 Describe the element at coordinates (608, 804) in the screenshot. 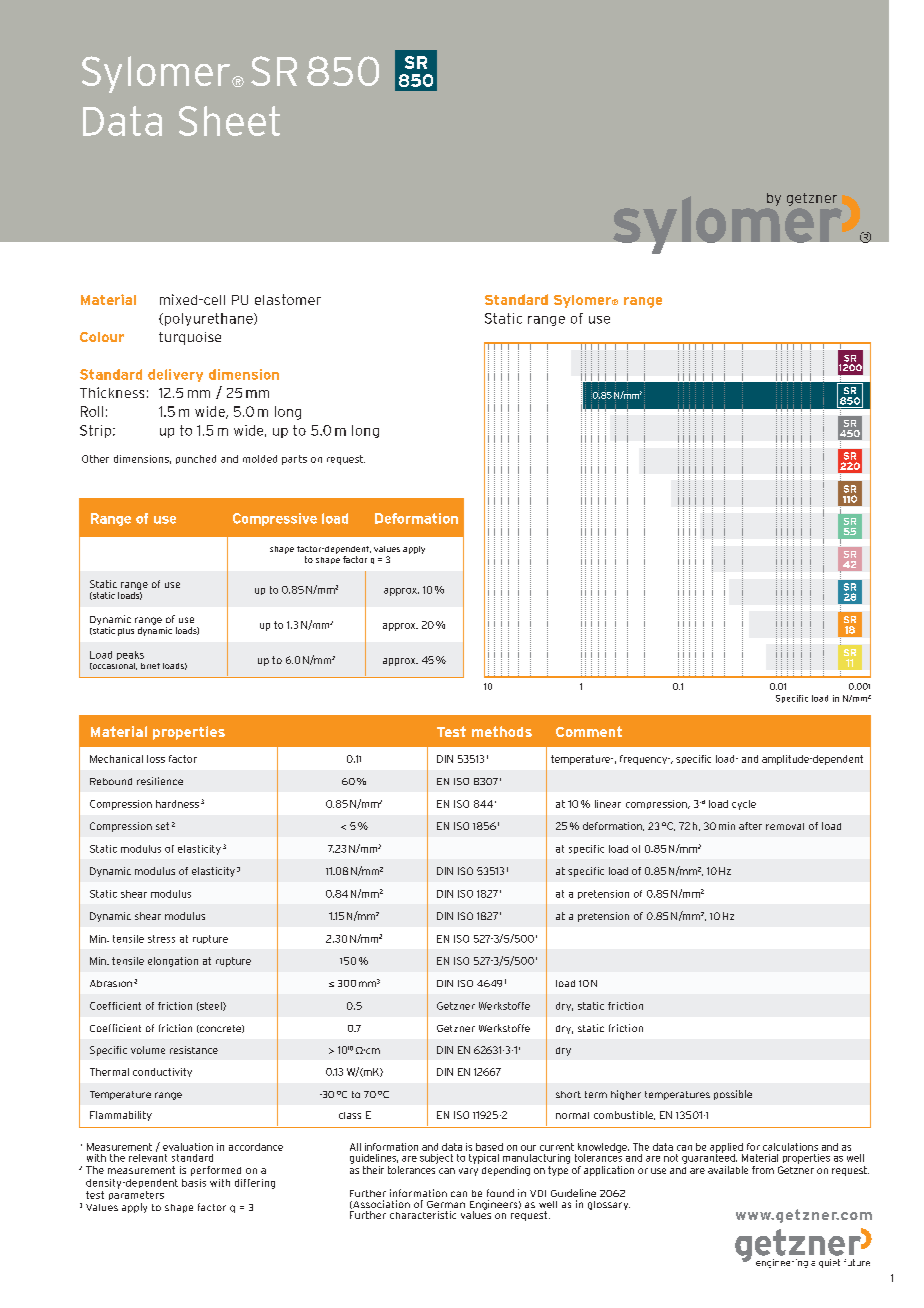

I see `linear` at that location.
